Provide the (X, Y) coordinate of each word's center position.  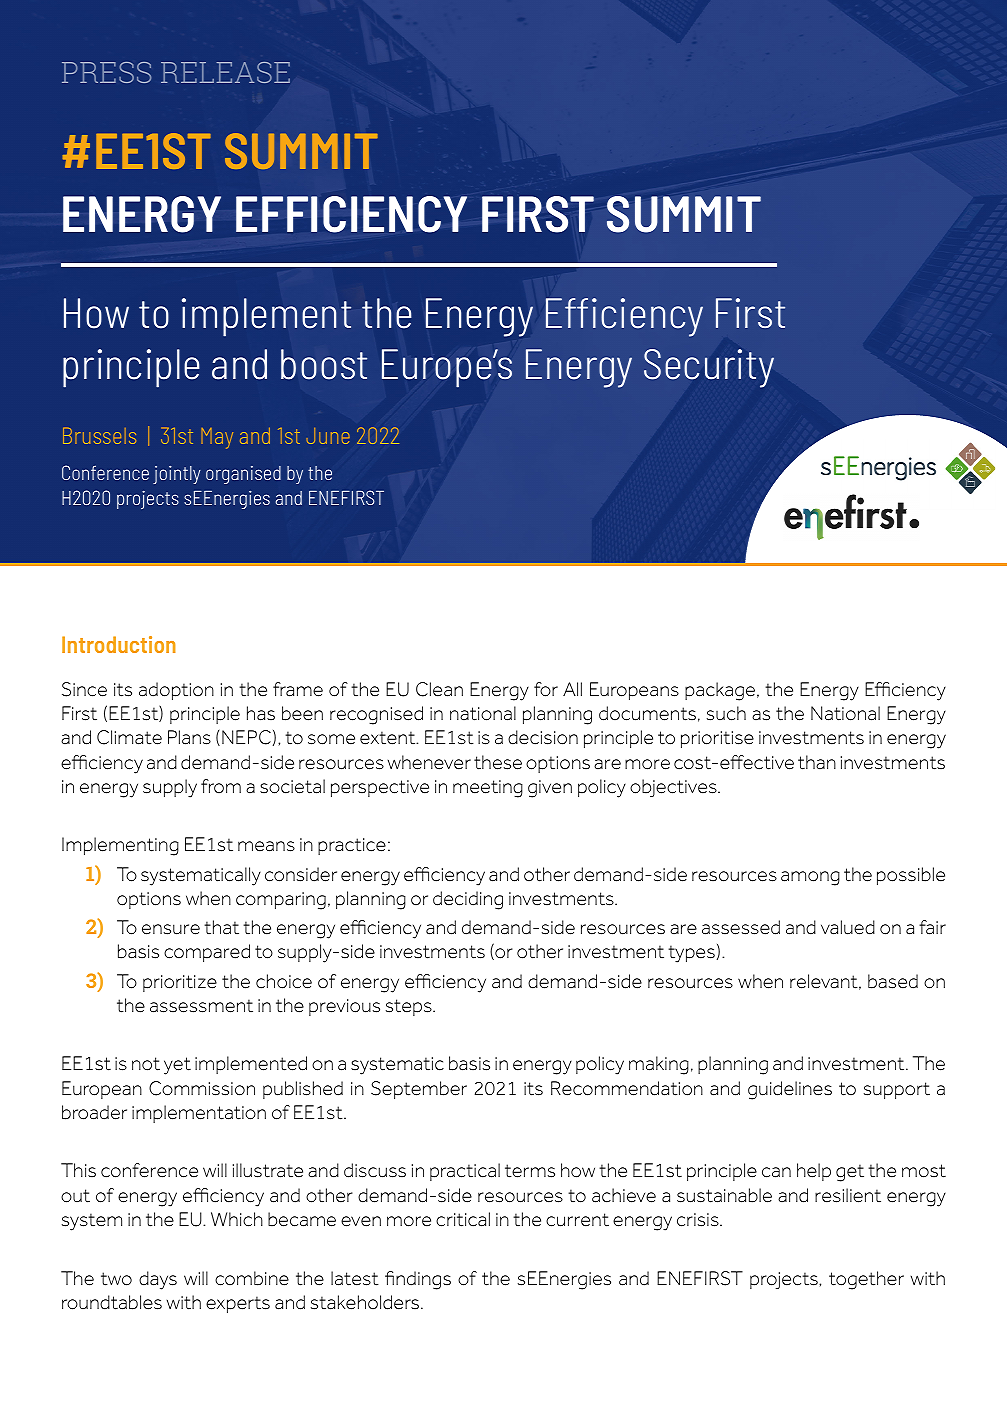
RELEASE (225, 72)
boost (324, 364)
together (866, 1280)
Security (709, 368)
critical (463, 1219)
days (158, 1280)
